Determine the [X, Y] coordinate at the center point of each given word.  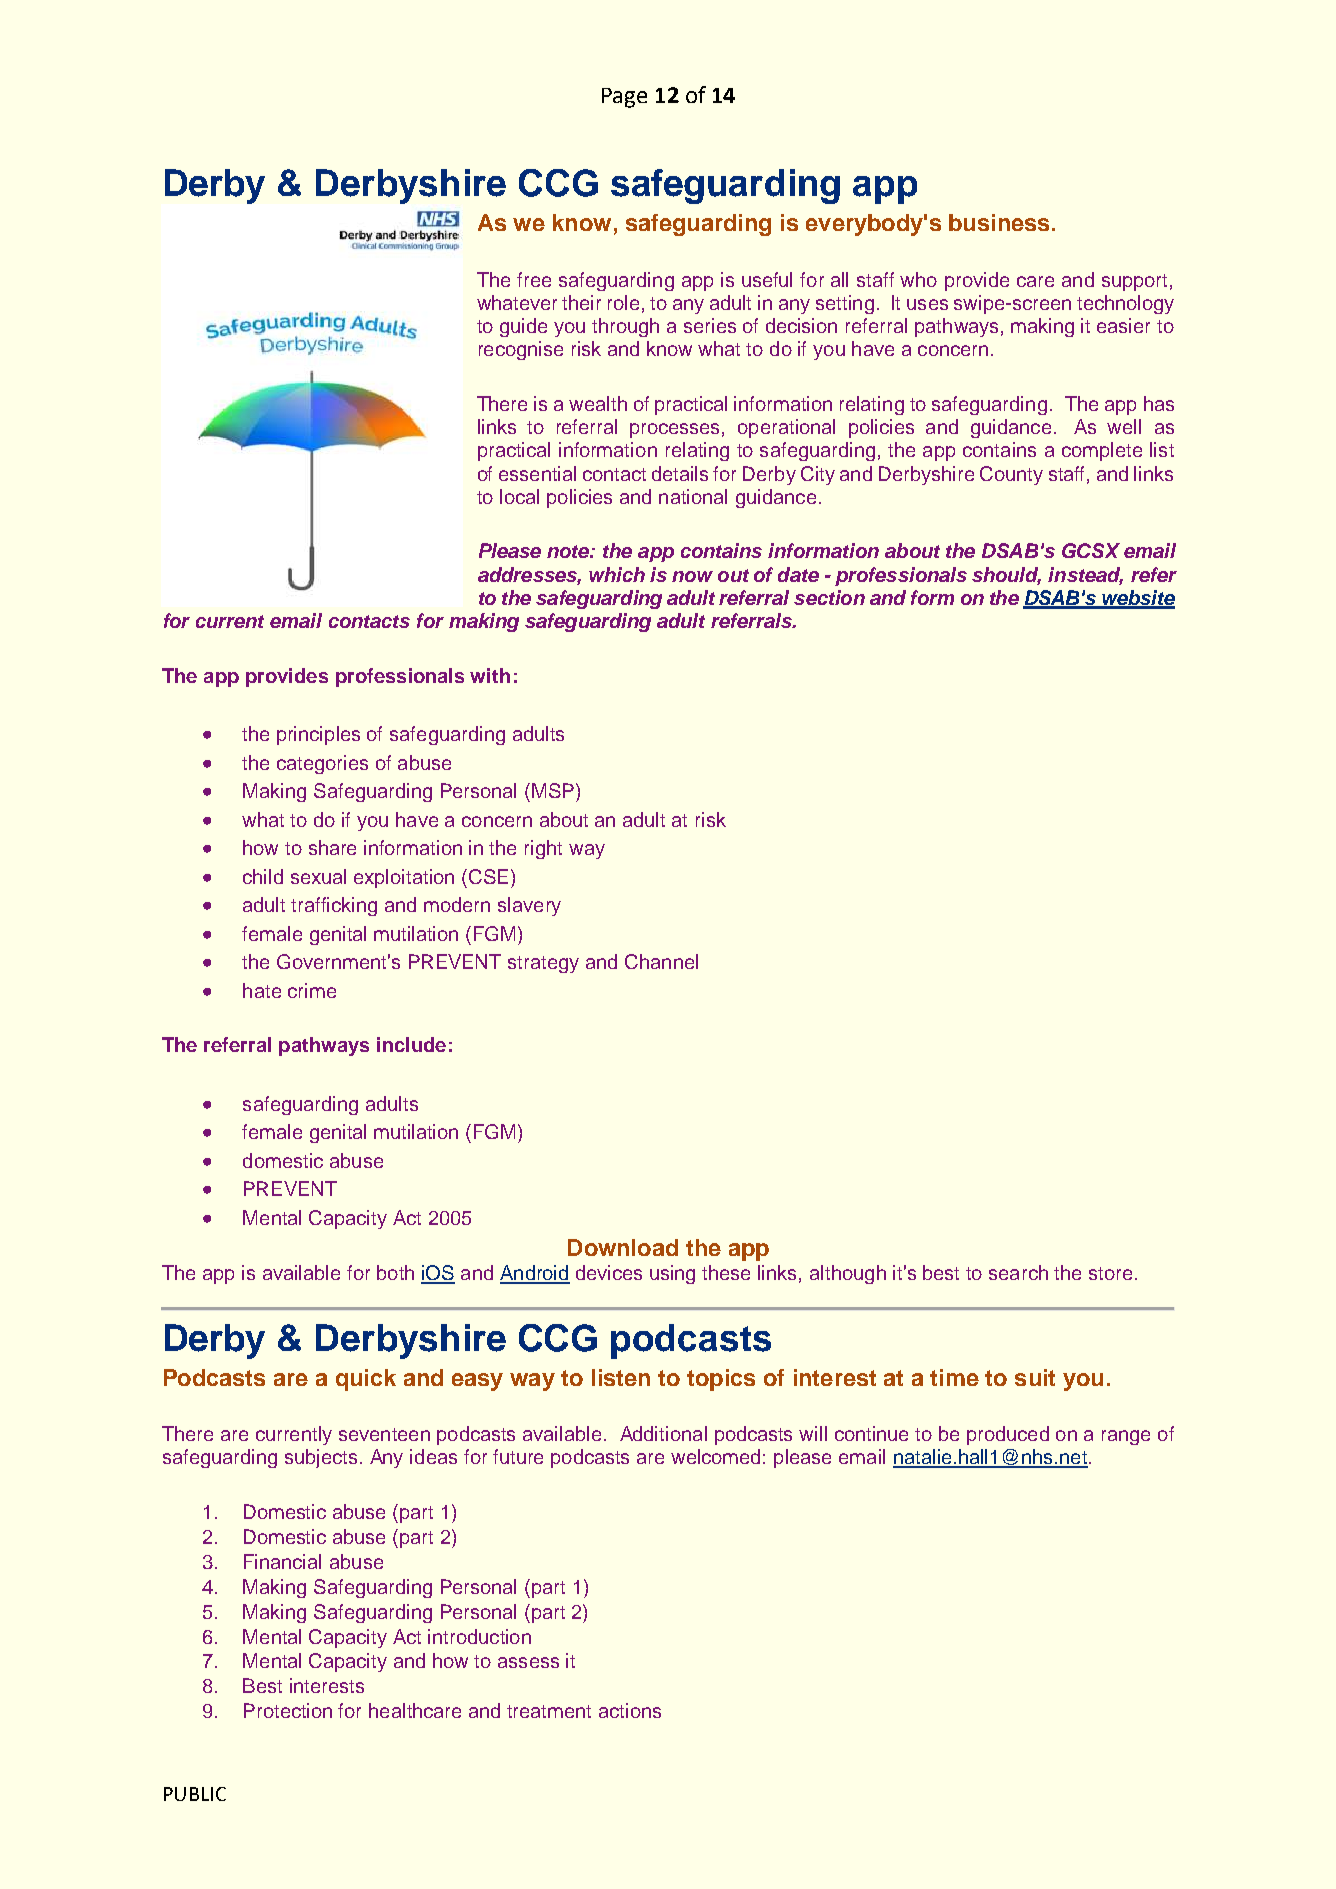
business [999, 222]
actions [630, 1710]
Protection [288, 1710]
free [534, 279]
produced [1008, 1435]
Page [624, 98]
